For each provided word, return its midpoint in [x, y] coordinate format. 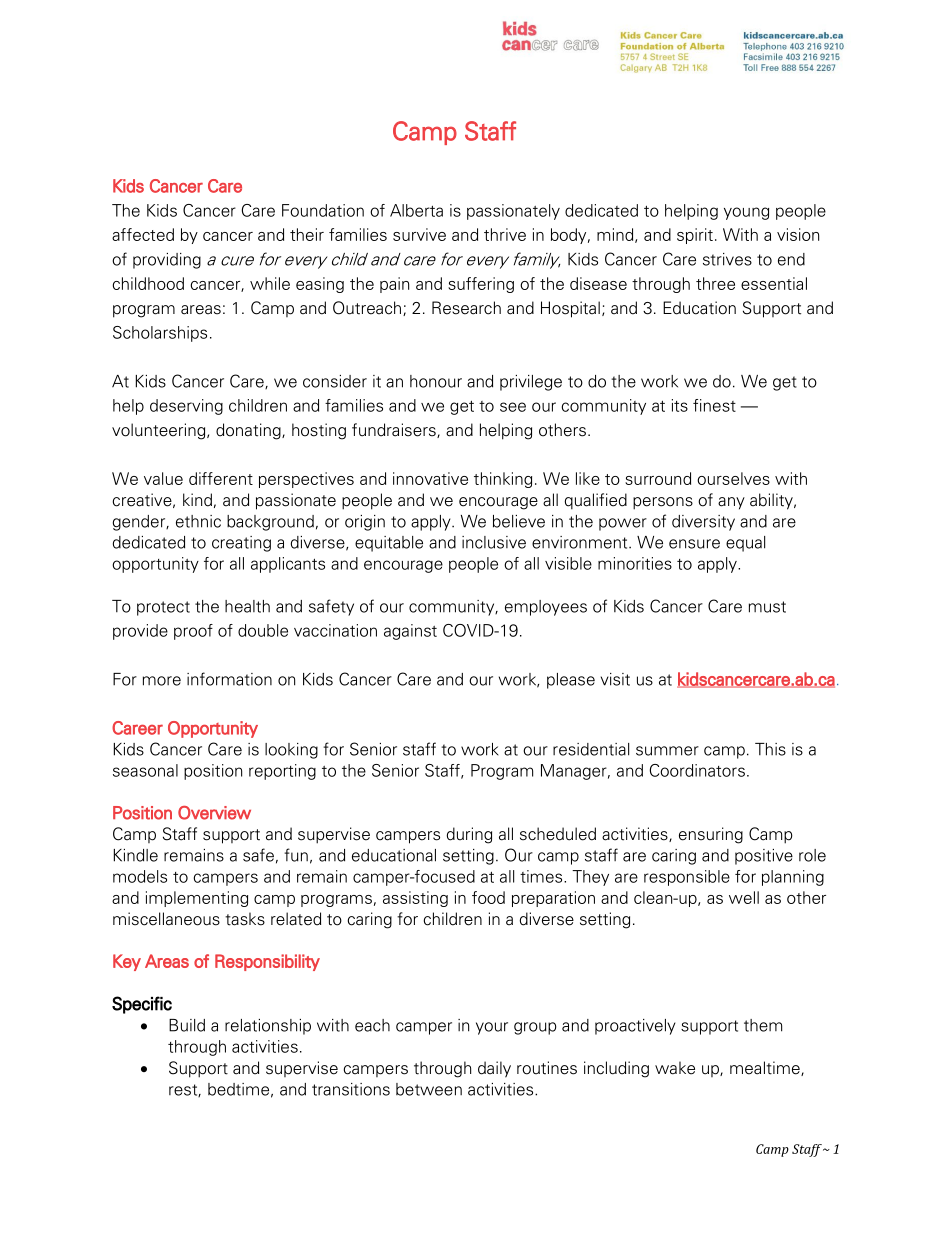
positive [764, 857]
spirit [695, 236]
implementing [197, 899]
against [410, 632]
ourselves [733, 478]
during [469, 835]
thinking [503, 480]
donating [249, 431]
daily [494, 1069]
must [767, 607]
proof [193, 632]
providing [167, 261]
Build [187, 1025]
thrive [505, 234]
